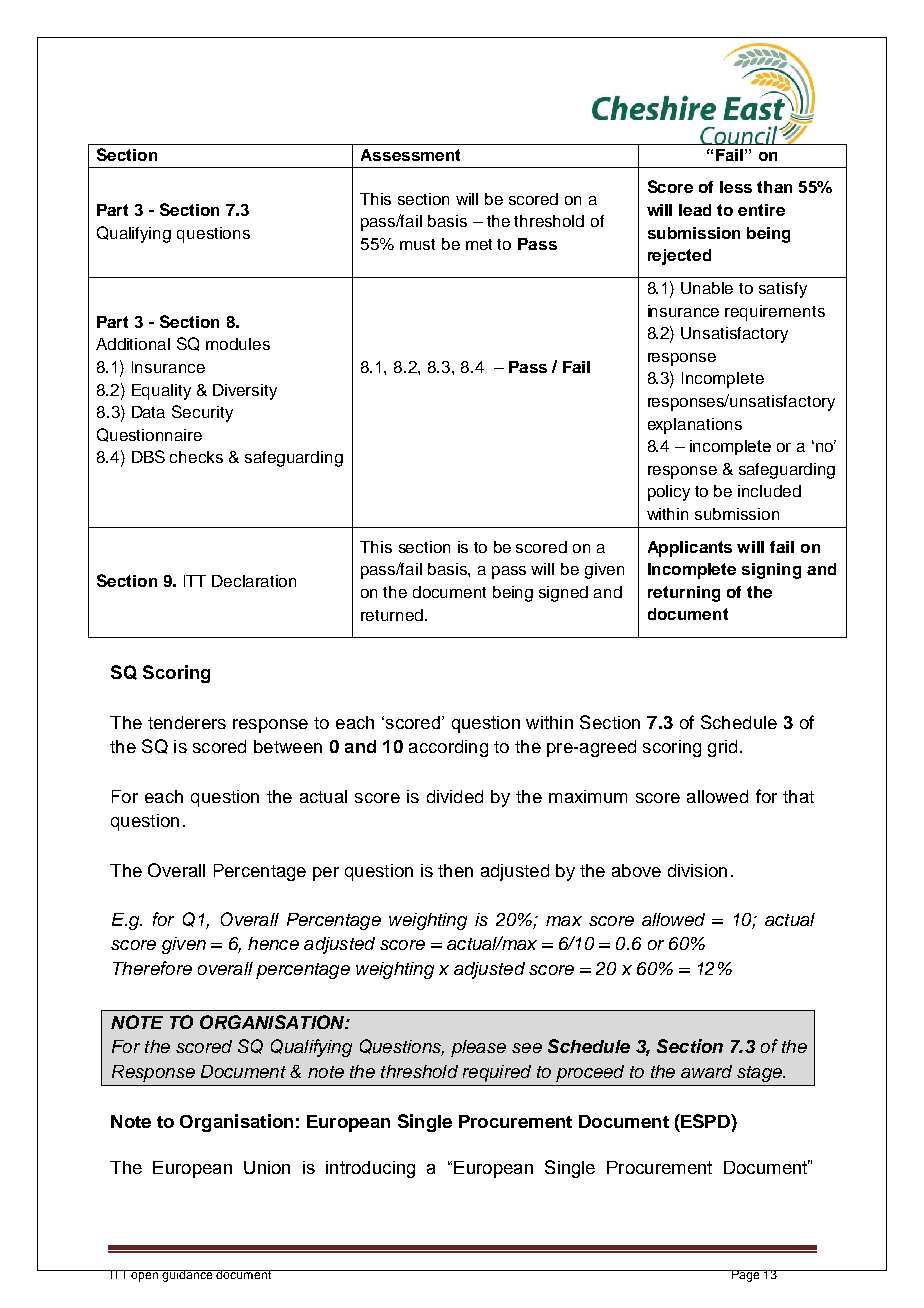 The image size is (924, 1308). Describe the element at coordinates (238, 344) in the document. I see `modules` at that location.
